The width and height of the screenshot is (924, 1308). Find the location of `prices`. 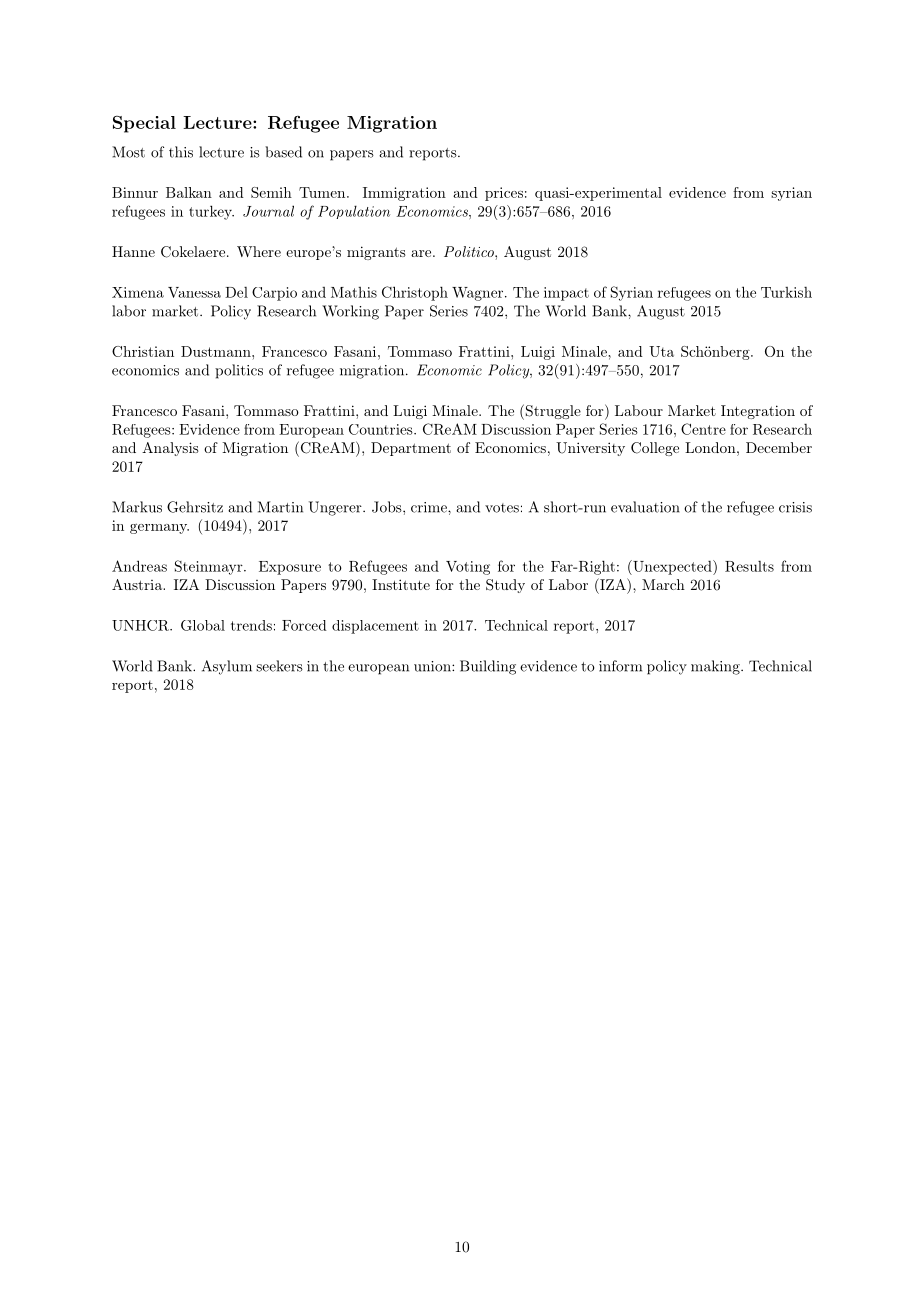

prices is located at coordinates (504, 194).
